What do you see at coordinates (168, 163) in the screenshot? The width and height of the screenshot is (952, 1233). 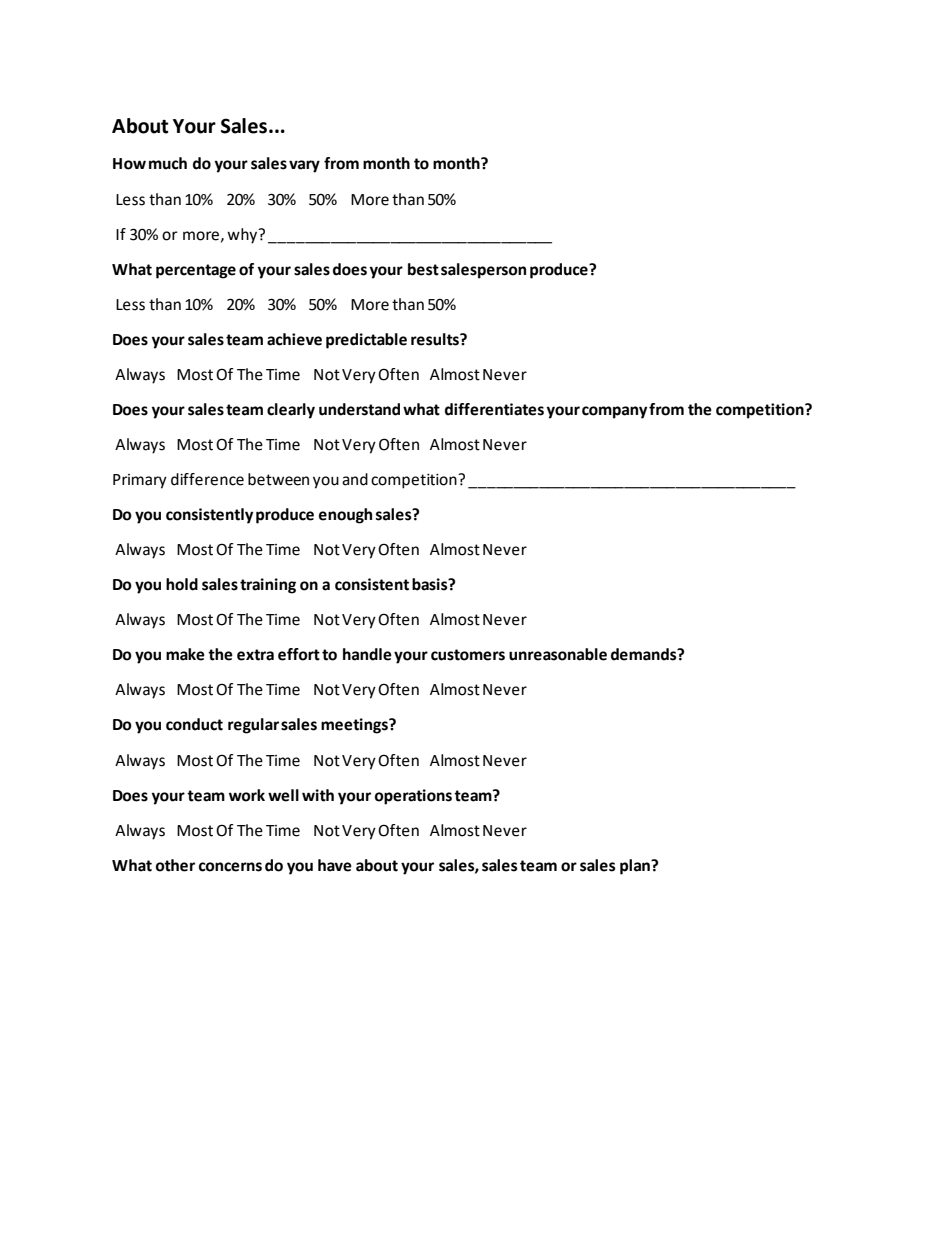 I see `much` at bounding box center [168, 163].
